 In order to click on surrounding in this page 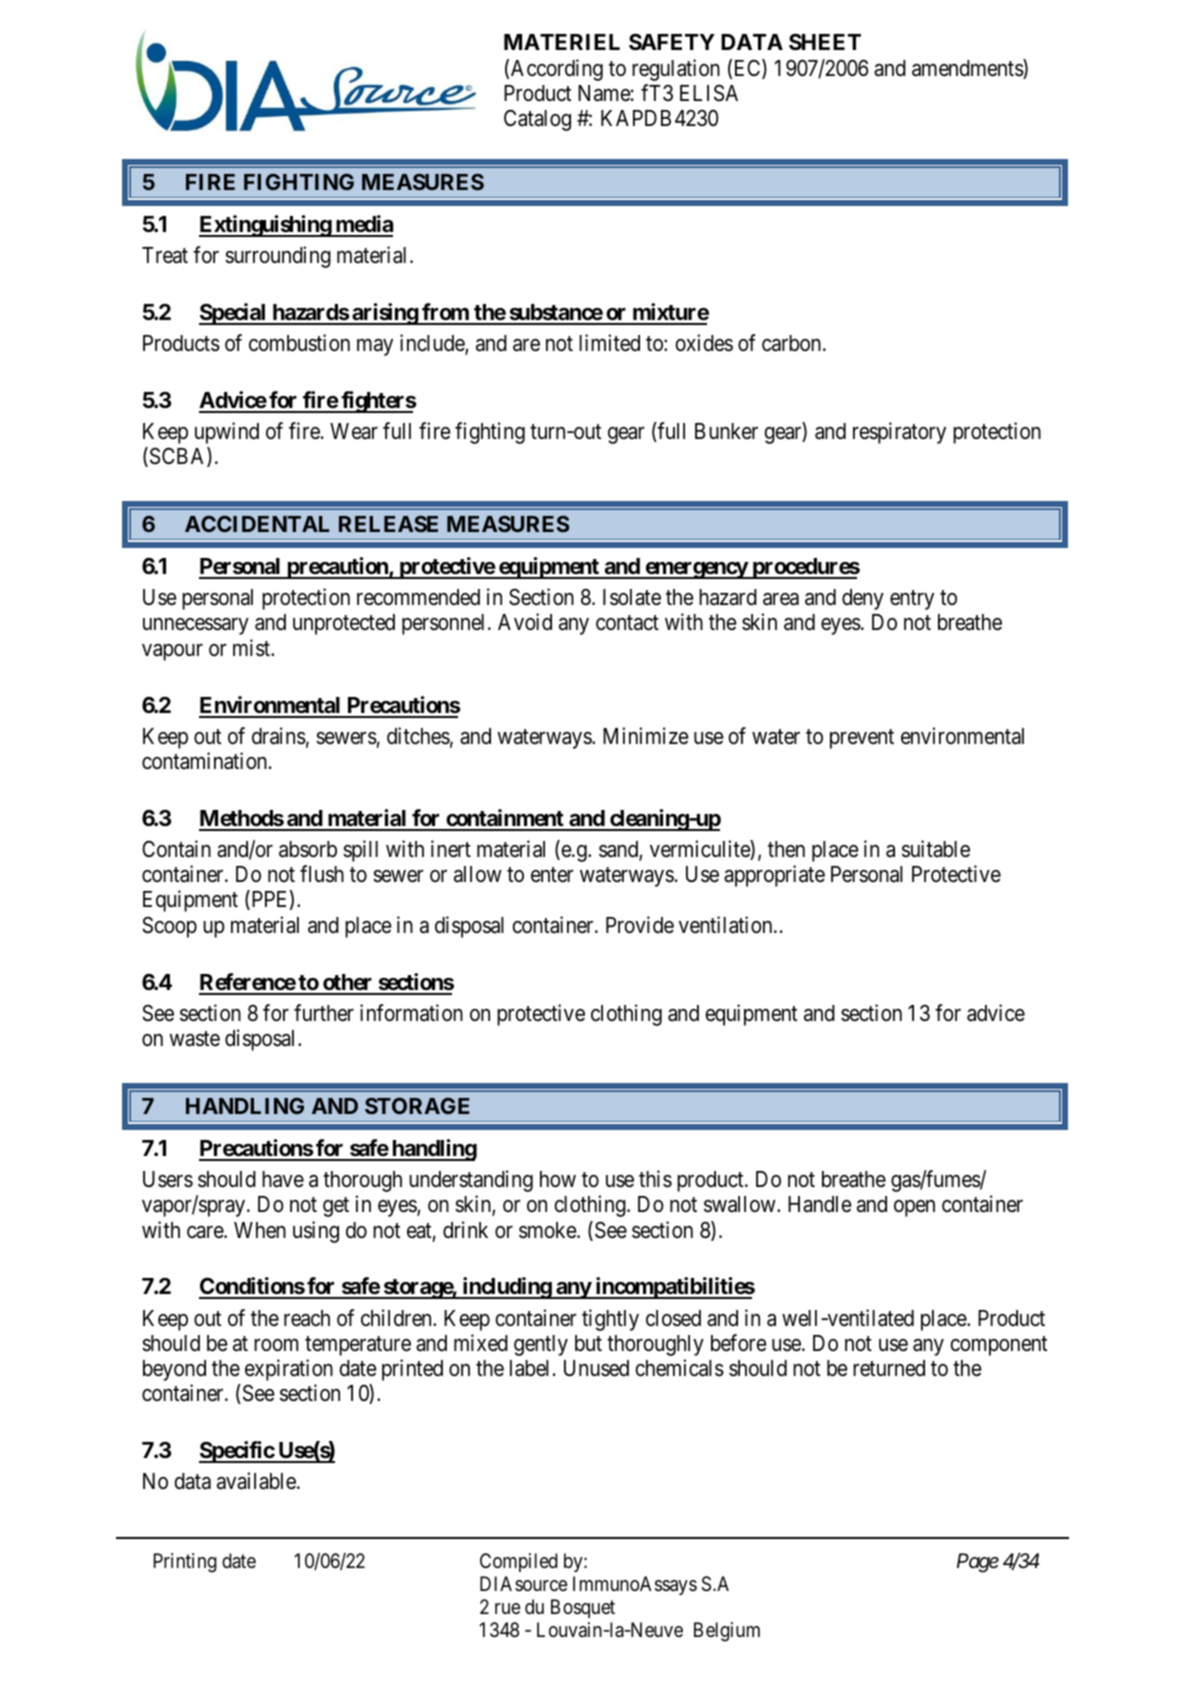, I will do `click(278, 257)`.
